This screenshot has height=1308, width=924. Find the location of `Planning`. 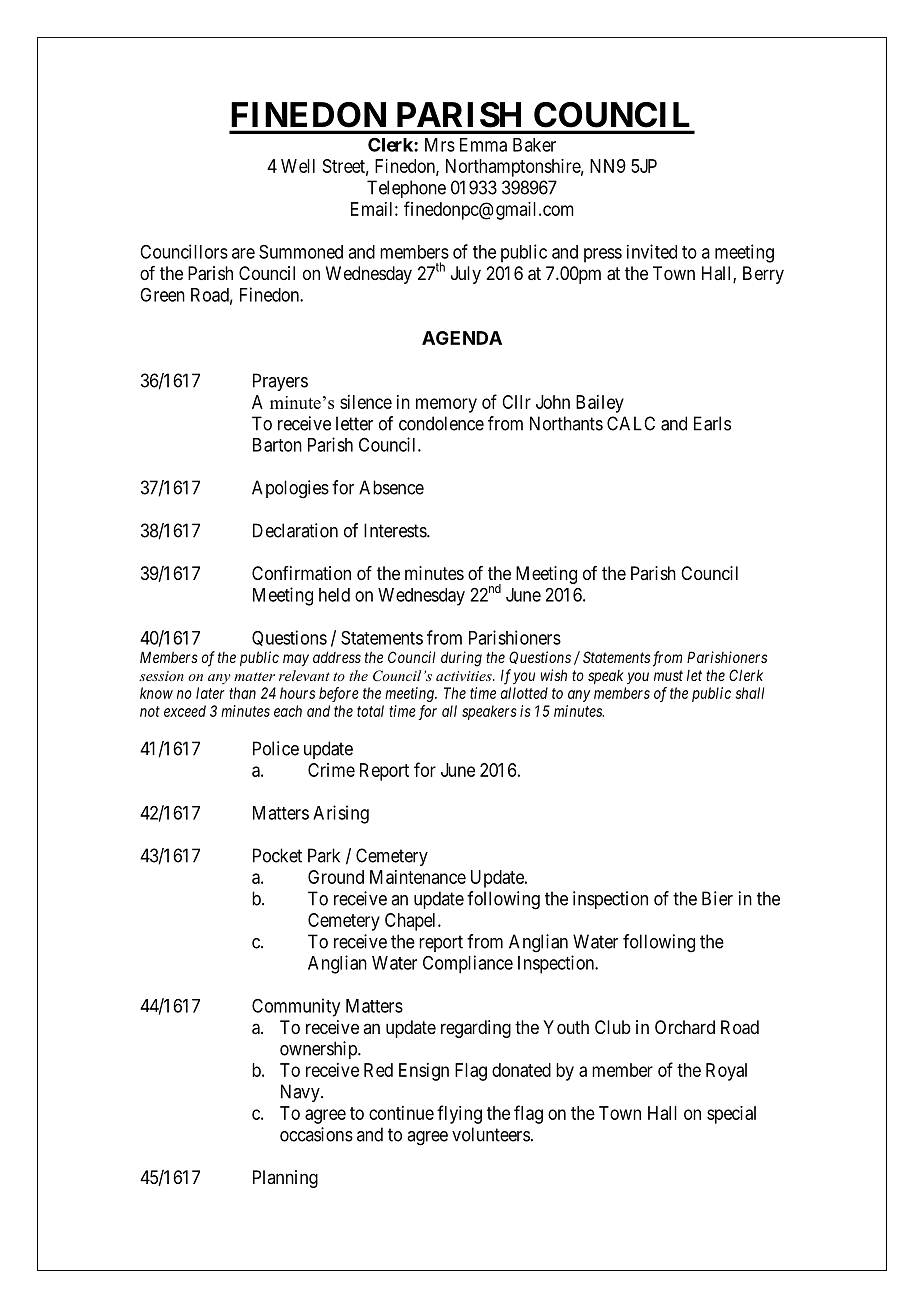

Planning is located at coordinates (285, 1179).
